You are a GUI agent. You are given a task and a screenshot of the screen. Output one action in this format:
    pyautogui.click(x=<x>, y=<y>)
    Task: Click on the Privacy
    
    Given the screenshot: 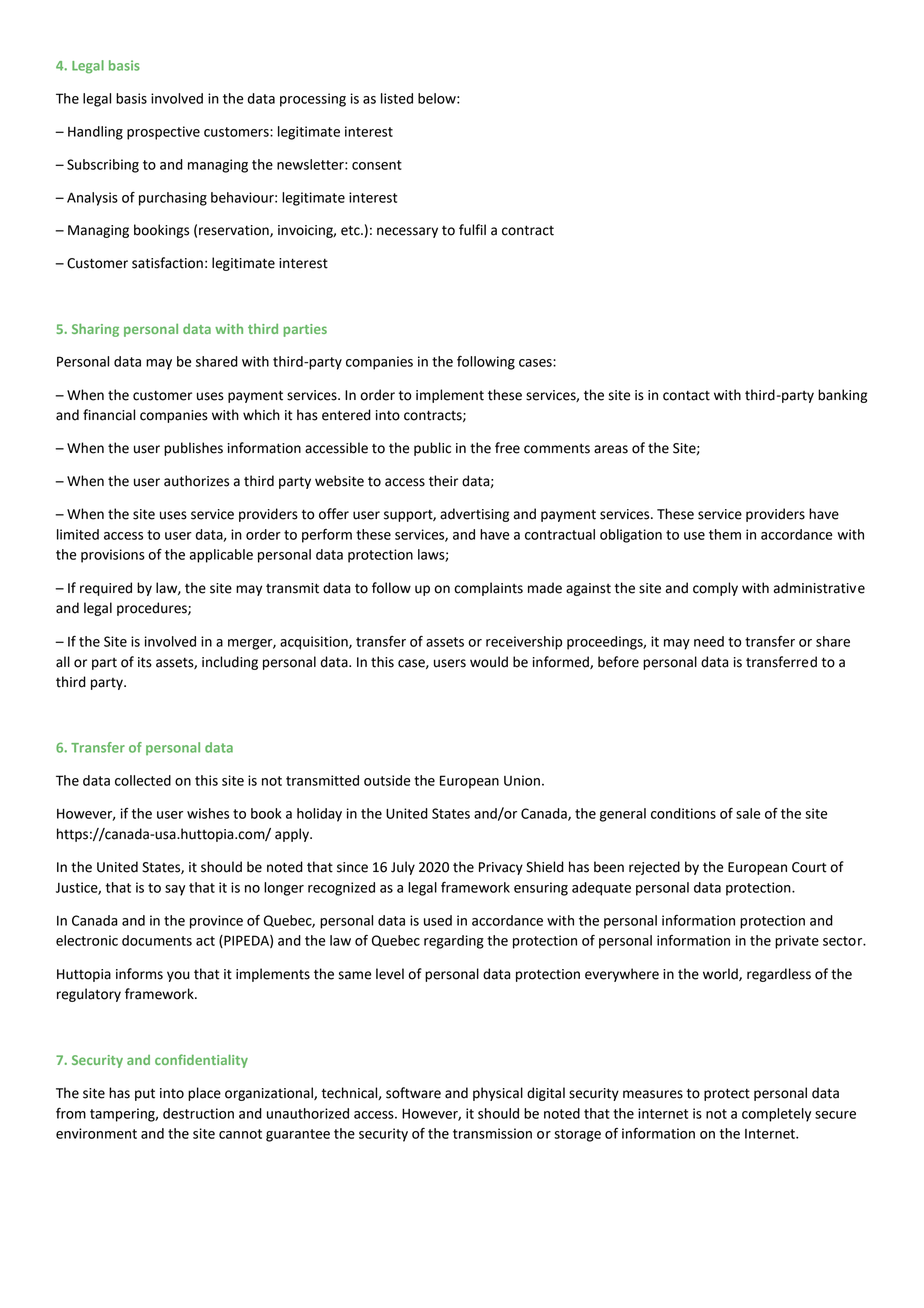 What is the action you would take?
    pyautogui.click(x=501, y=868)
